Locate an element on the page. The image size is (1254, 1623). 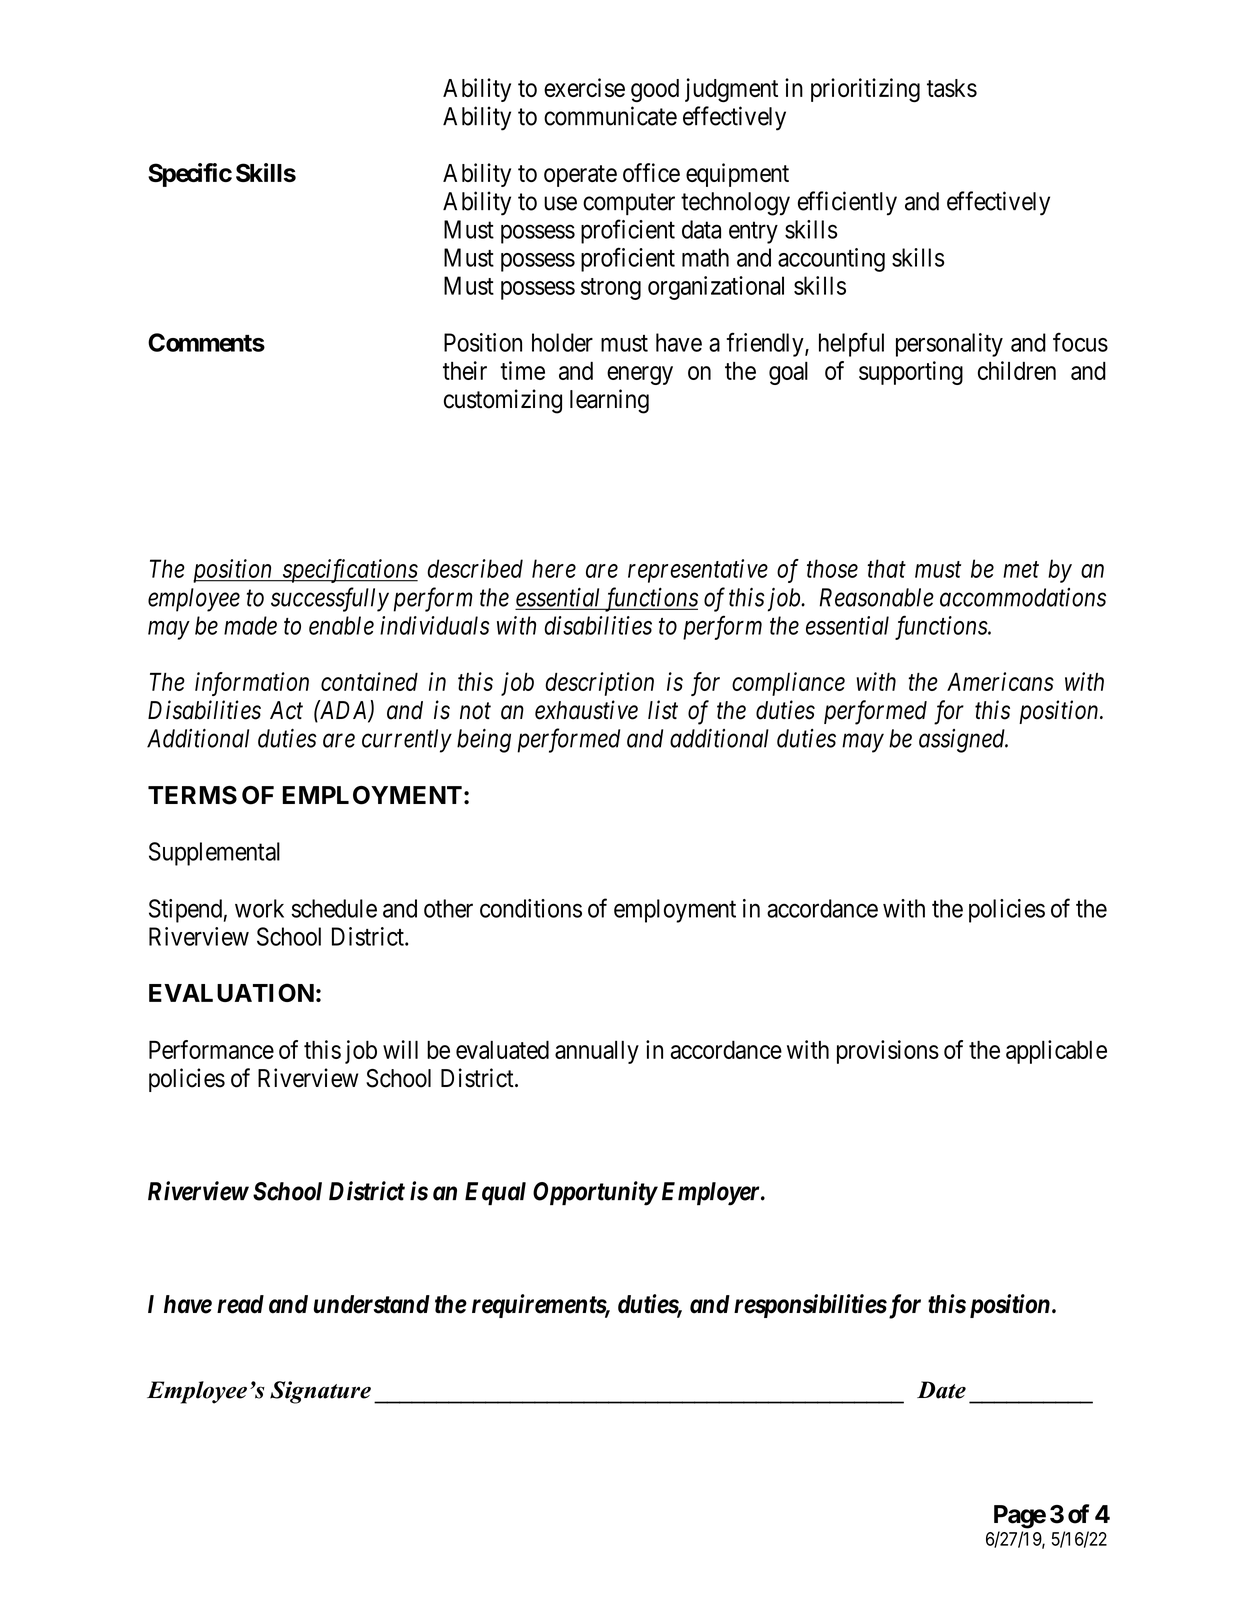
use is located at coordinates (560, 203).
